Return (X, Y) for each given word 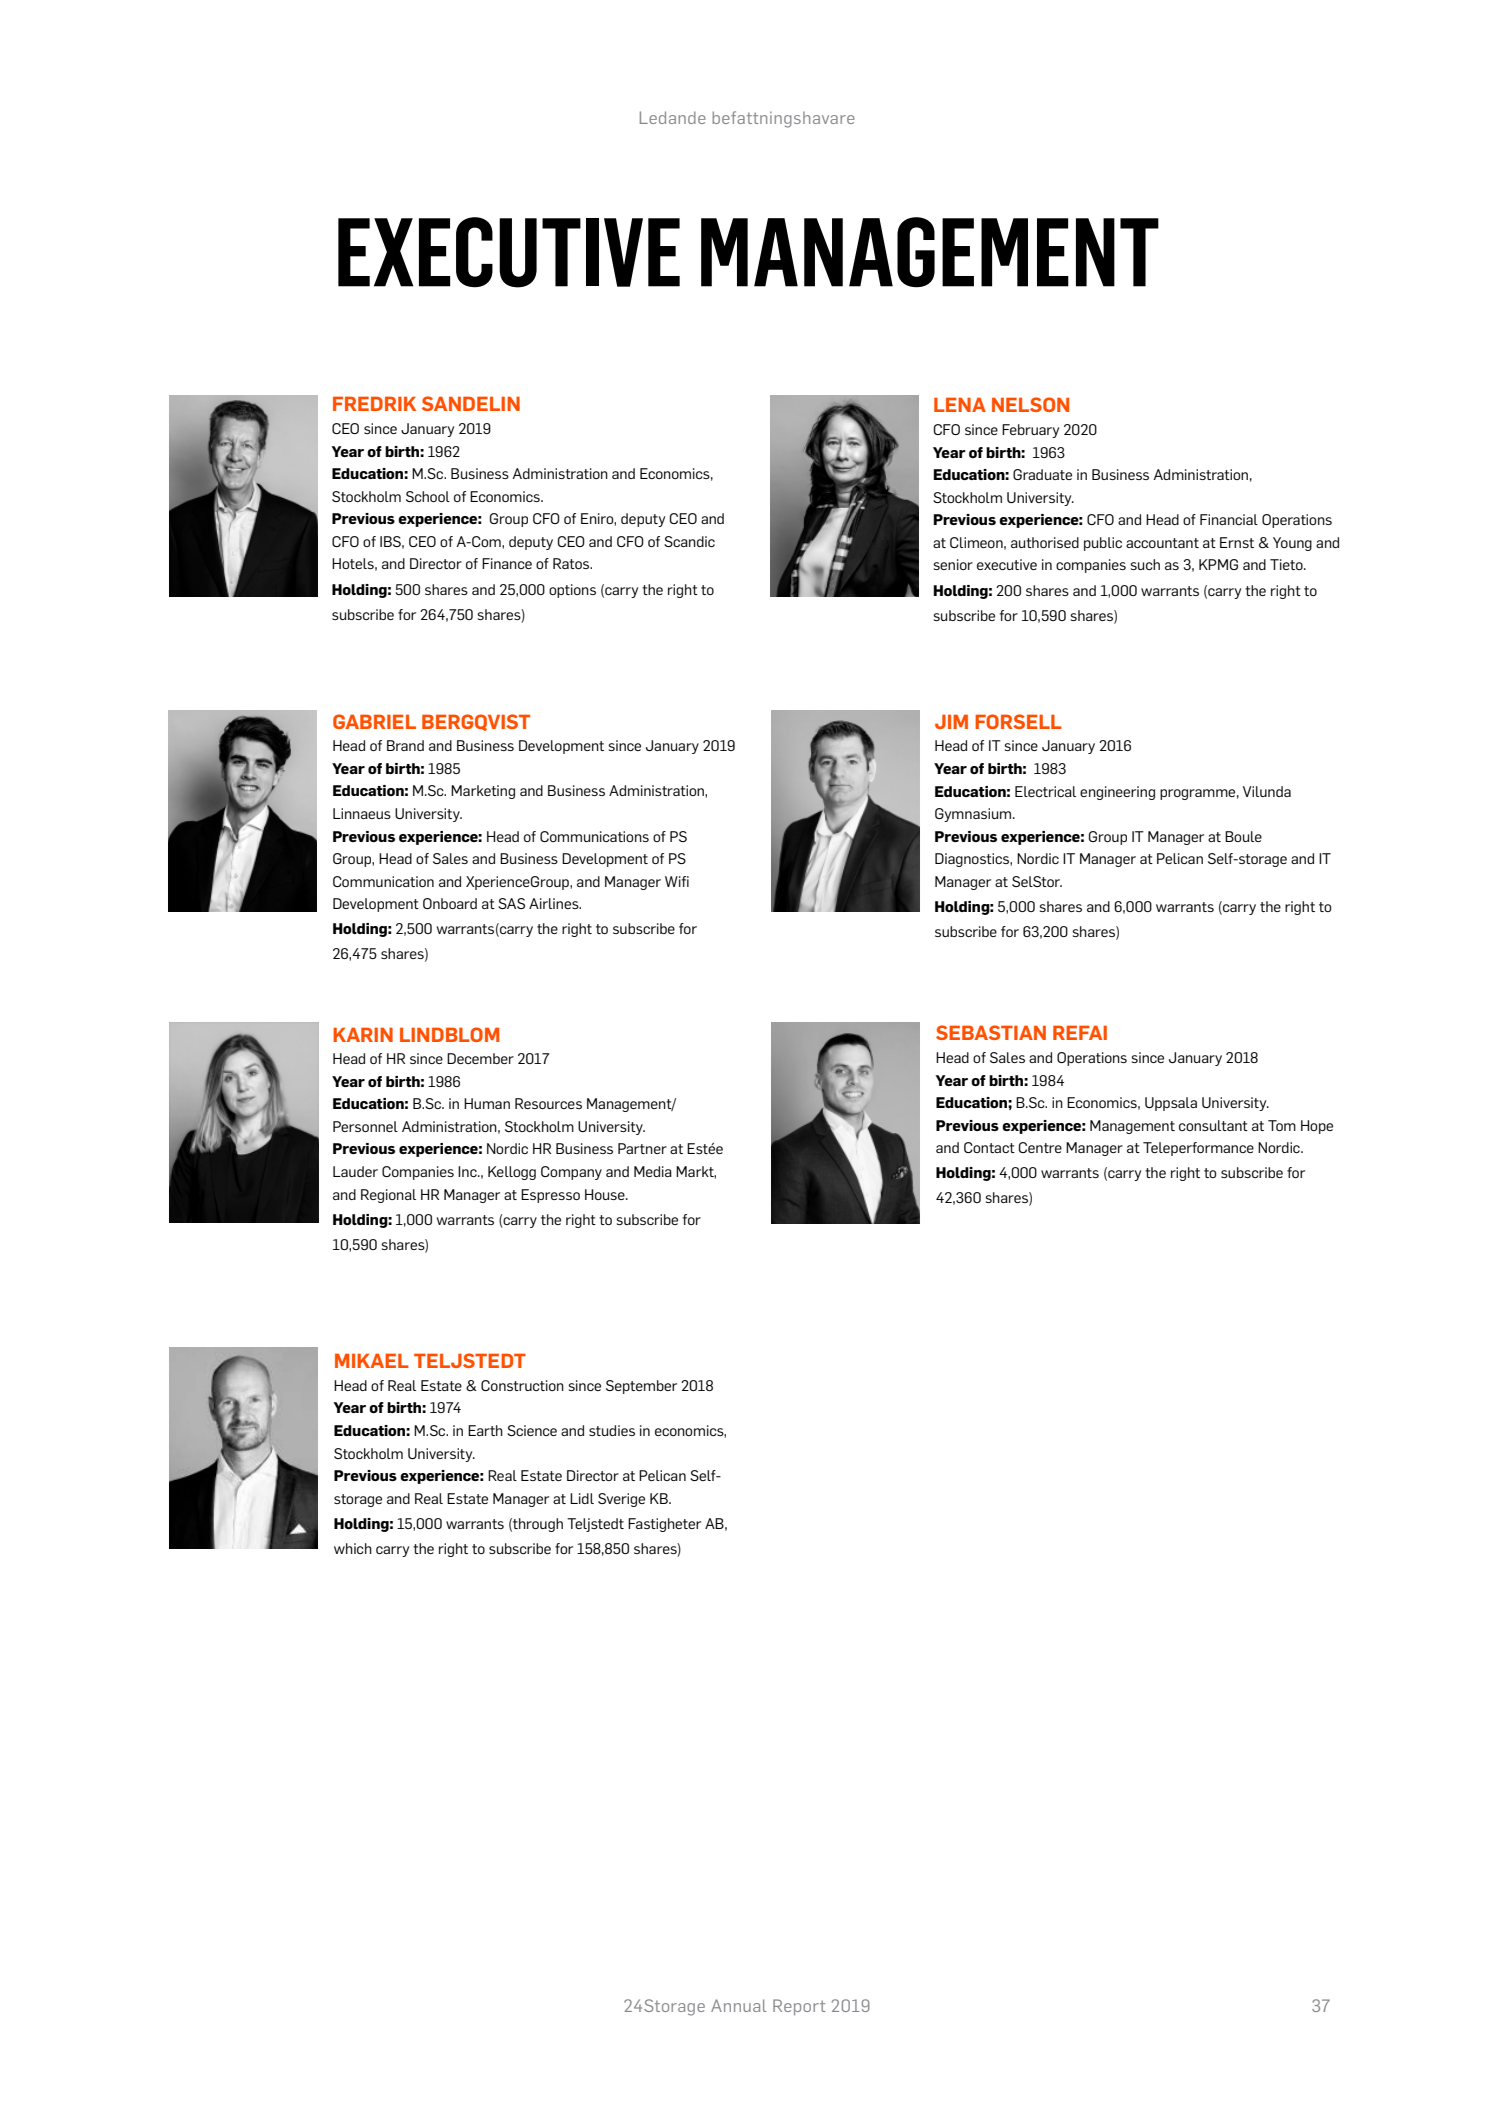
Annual (738, 2005)
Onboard (450, 903)
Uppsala (1171, 1104)
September (641, 1387)
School (428, 496)
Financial (1229, 519)
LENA (960, 404)
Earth (485, 1430)
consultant (1213, 1125)
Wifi (677, 881)
